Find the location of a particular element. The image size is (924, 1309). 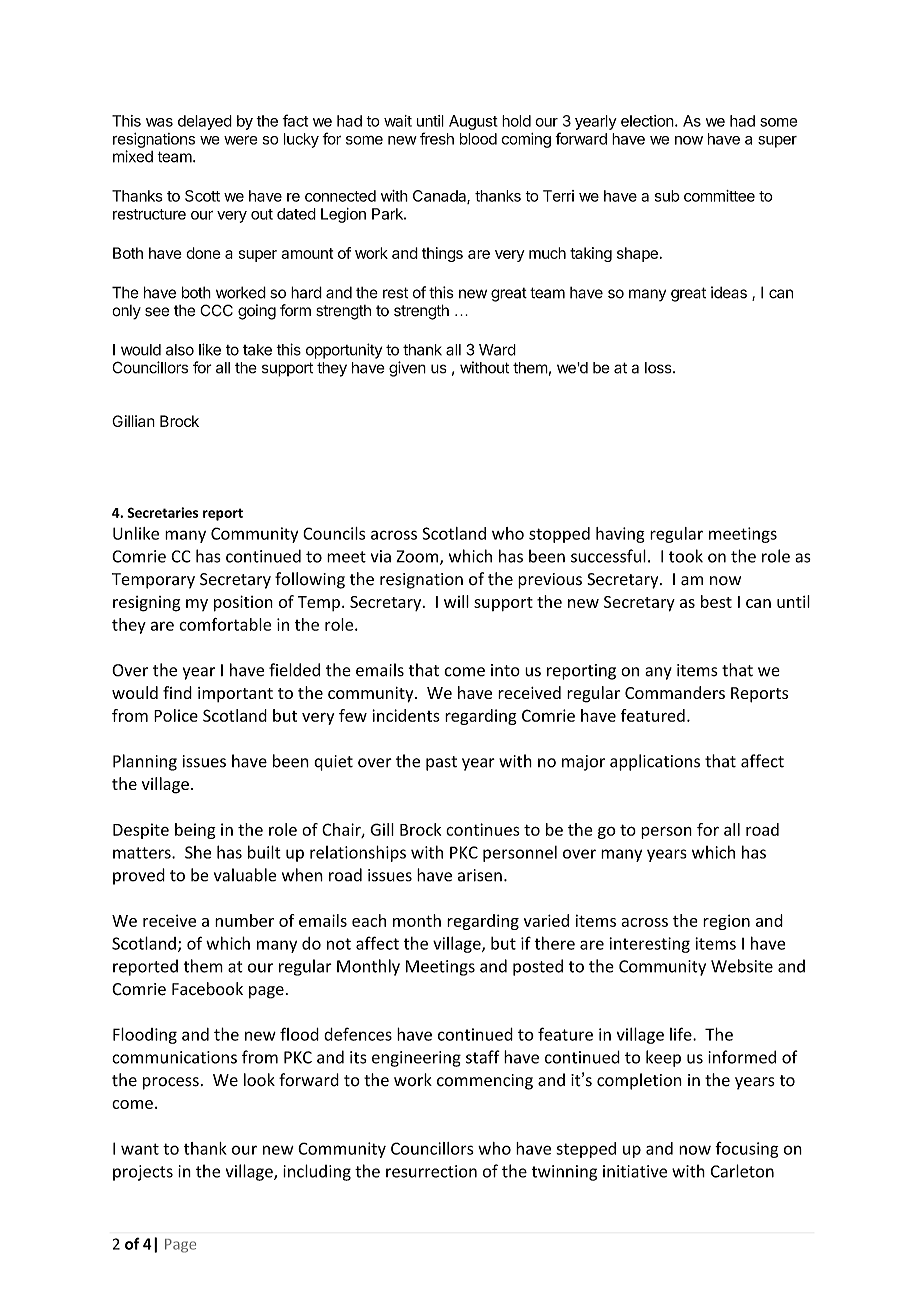

resurrection is located at coordinates (431, 1171).
